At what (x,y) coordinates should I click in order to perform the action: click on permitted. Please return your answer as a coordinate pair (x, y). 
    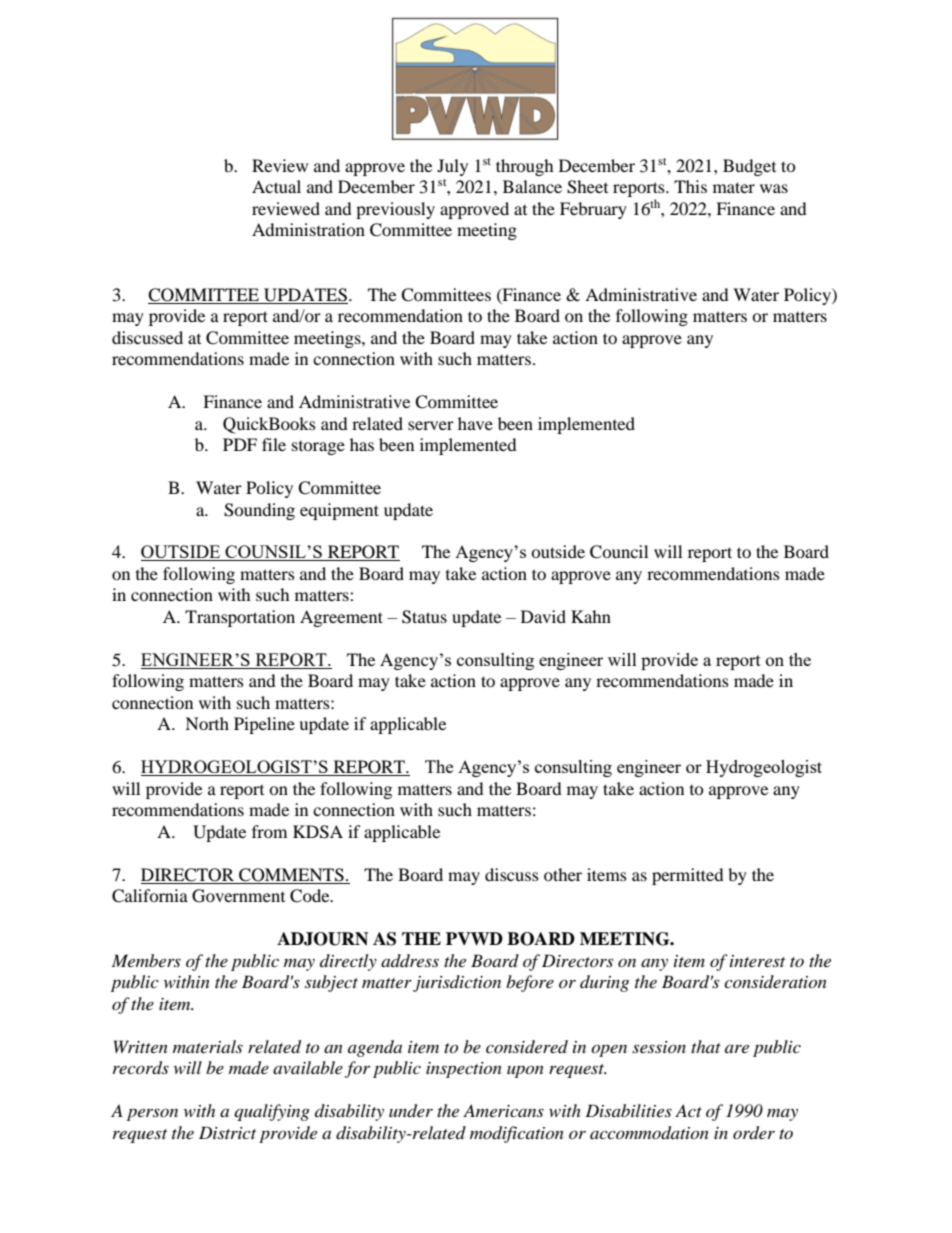
    Looking at the image, I should click on (688, 876).
